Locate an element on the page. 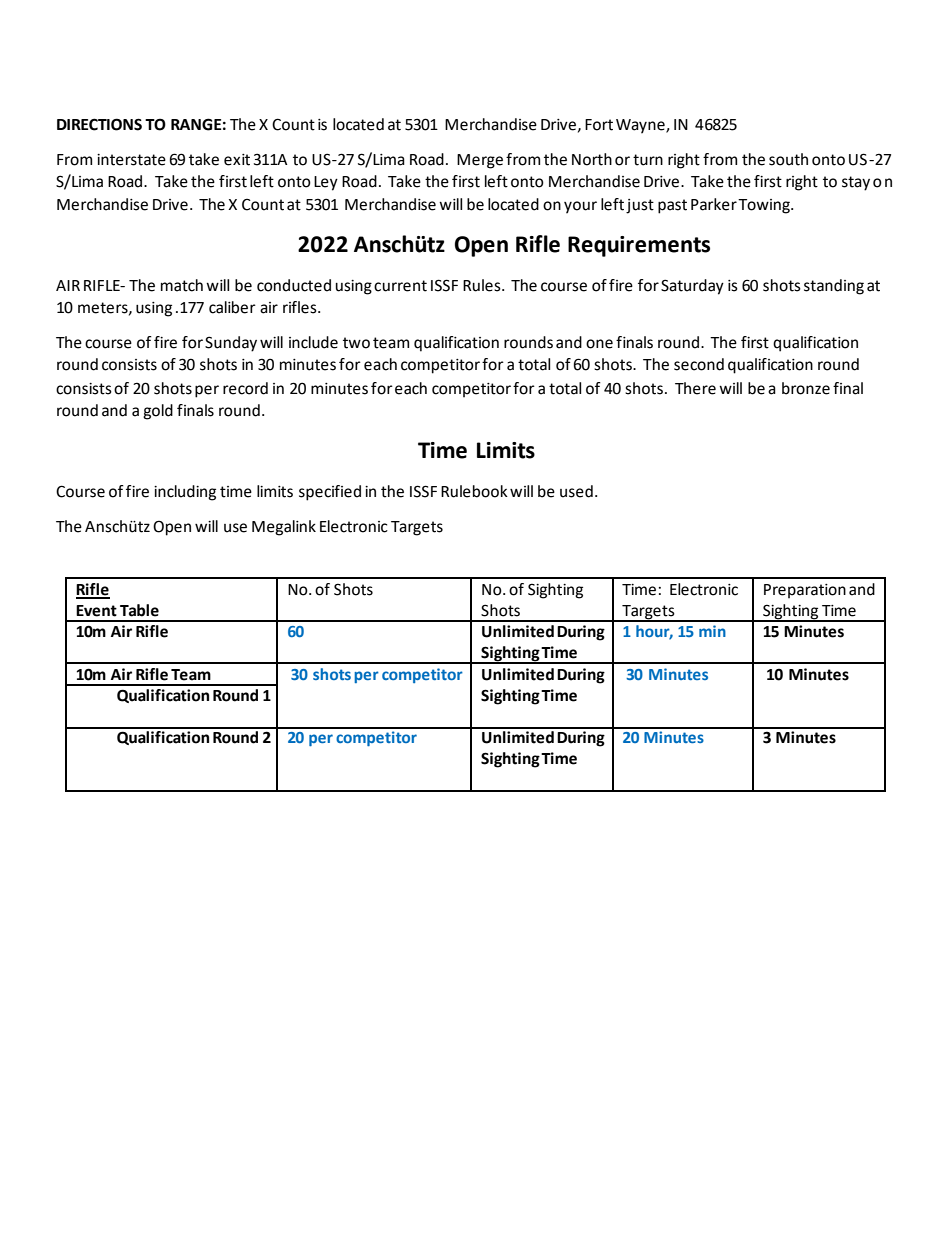  exit is located at coordinates (237, 160).
